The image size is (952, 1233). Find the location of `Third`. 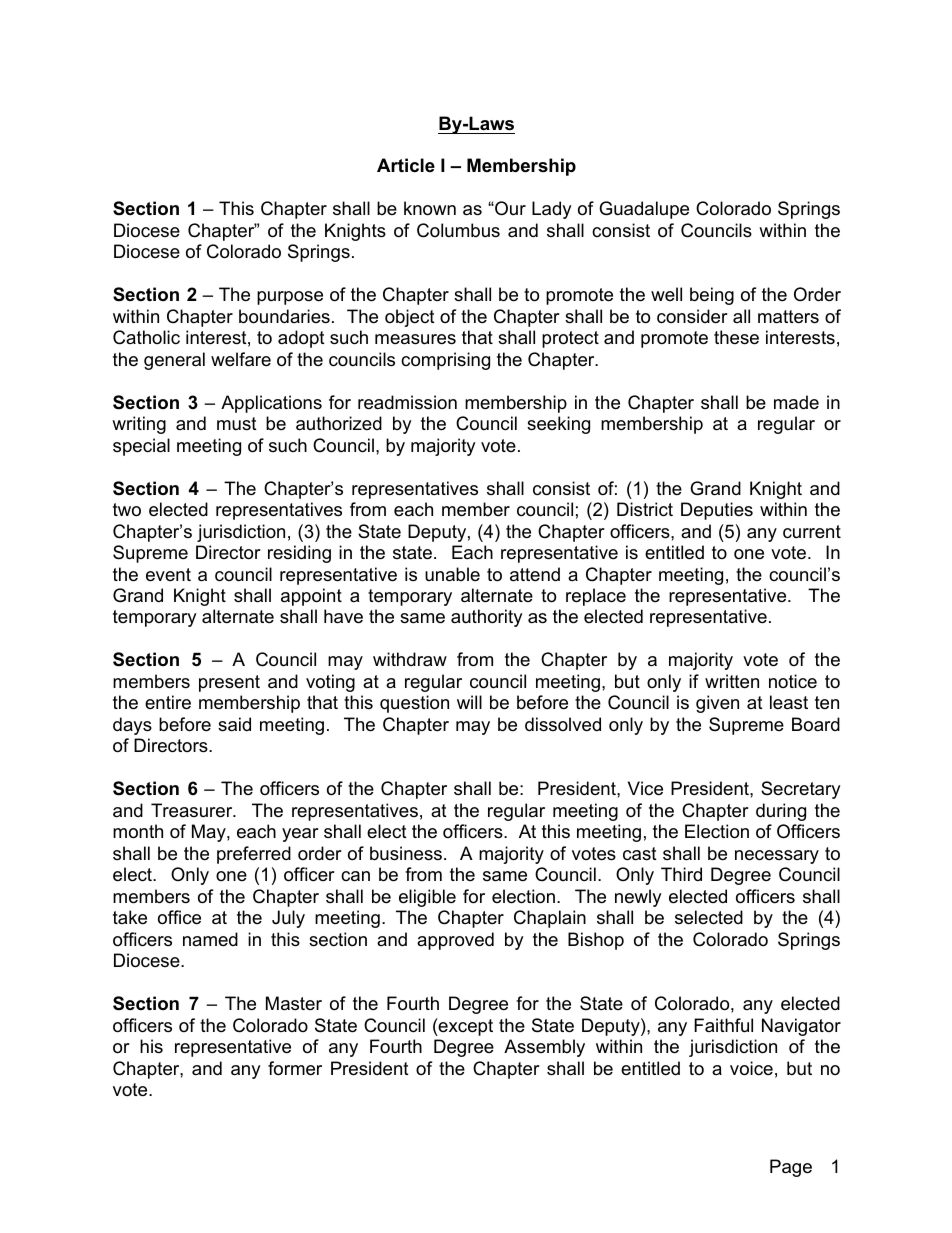

Third is located at coordinates (681, 874).
